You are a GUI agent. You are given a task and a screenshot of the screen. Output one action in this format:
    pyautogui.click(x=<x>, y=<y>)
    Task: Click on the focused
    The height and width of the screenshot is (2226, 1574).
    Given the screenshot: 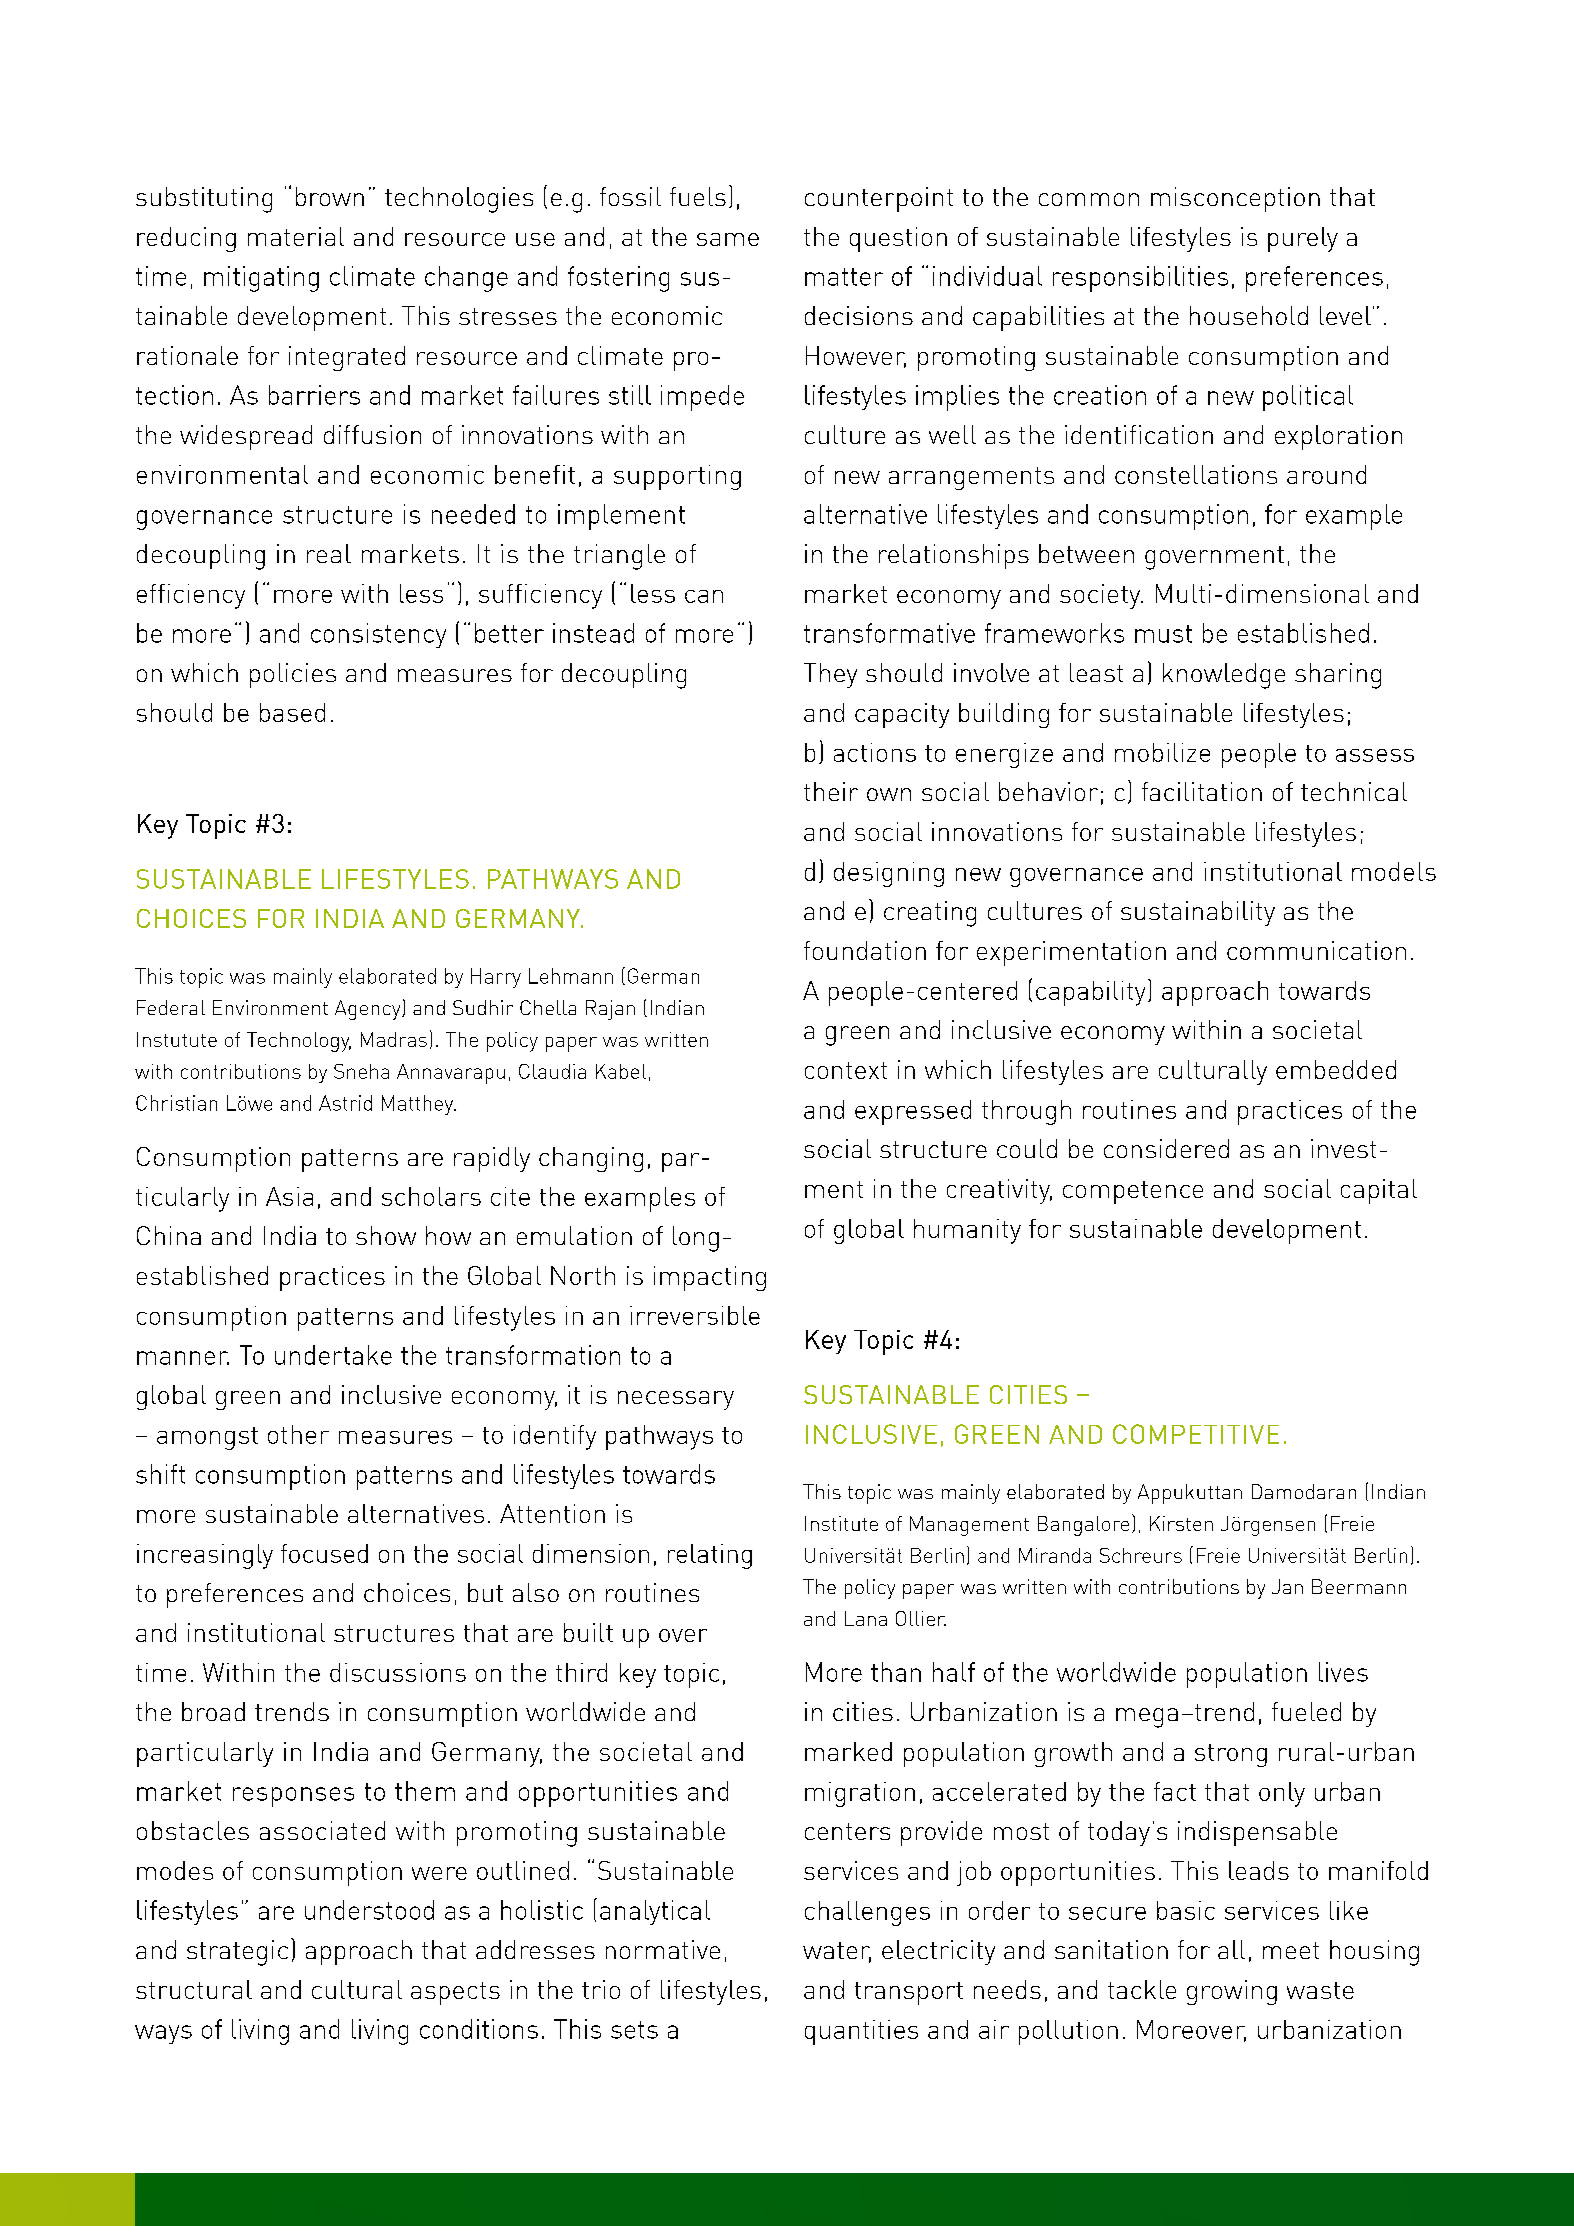 What is the action you would take?
    pyautogui.click(x=324, y=1553)
